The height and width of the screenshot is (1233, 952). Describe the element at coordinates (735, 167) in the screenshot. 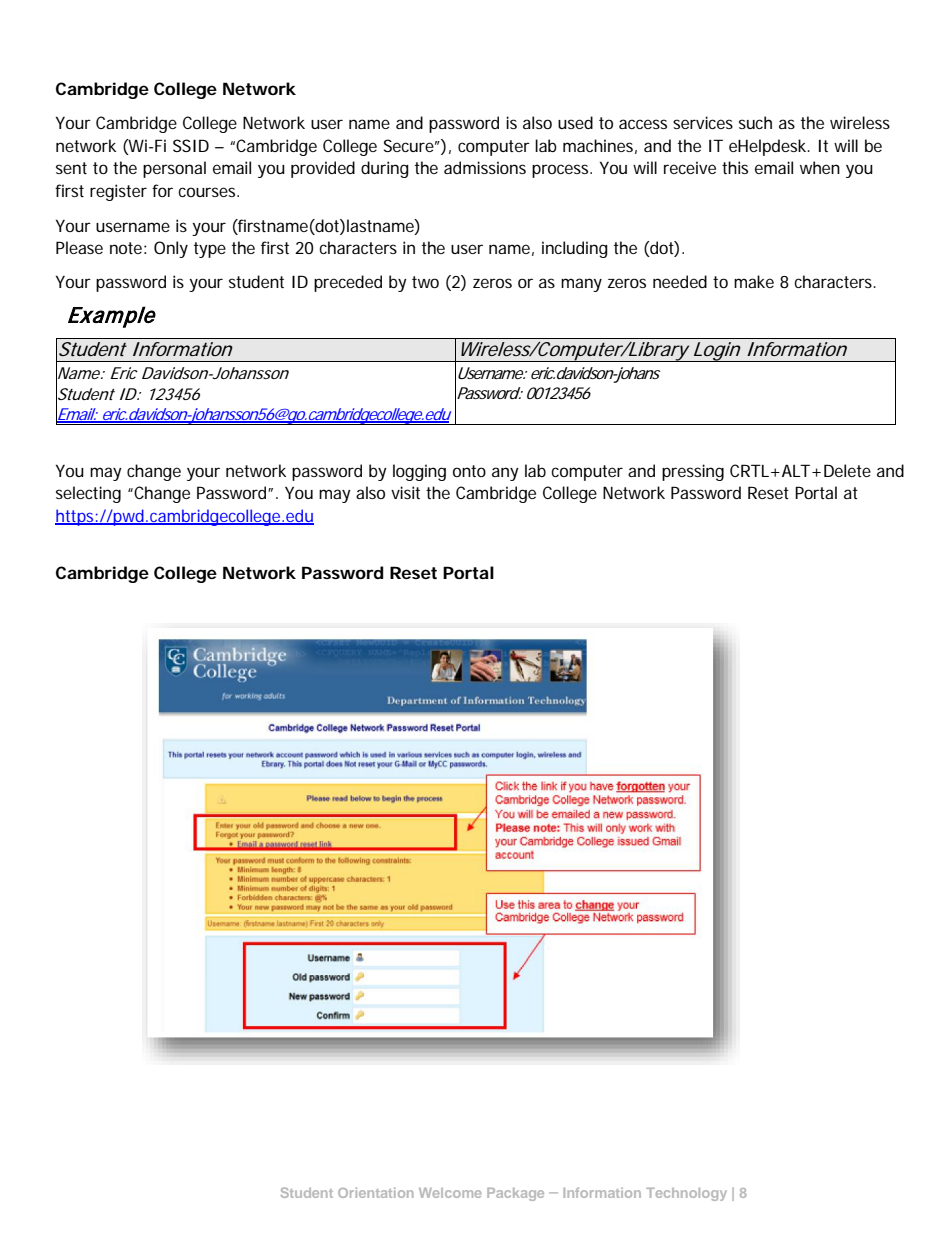

I see `this` at that location.
